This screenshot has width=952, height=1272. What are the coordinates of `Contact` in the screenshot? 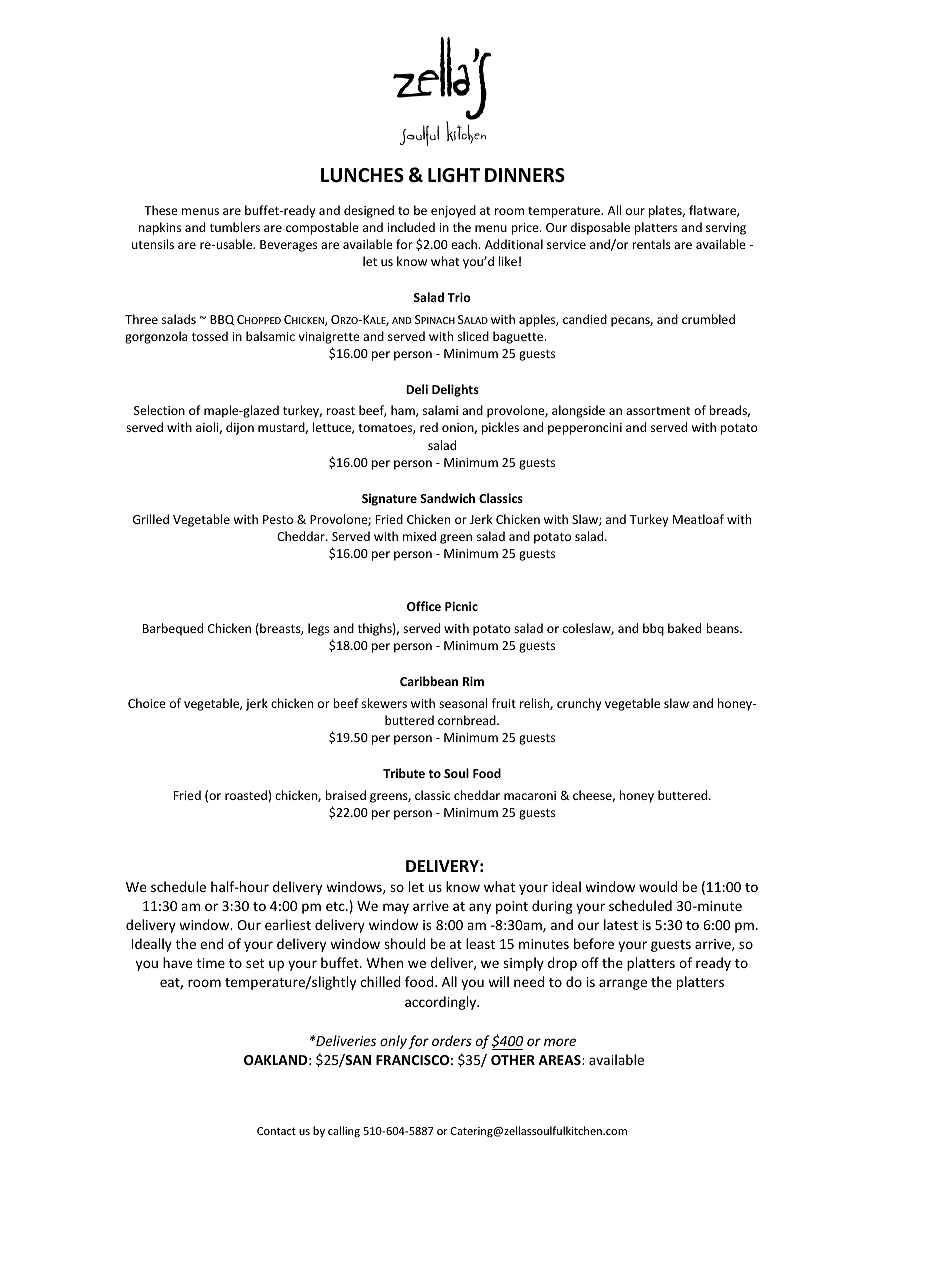 It's located at (276, 1131).
